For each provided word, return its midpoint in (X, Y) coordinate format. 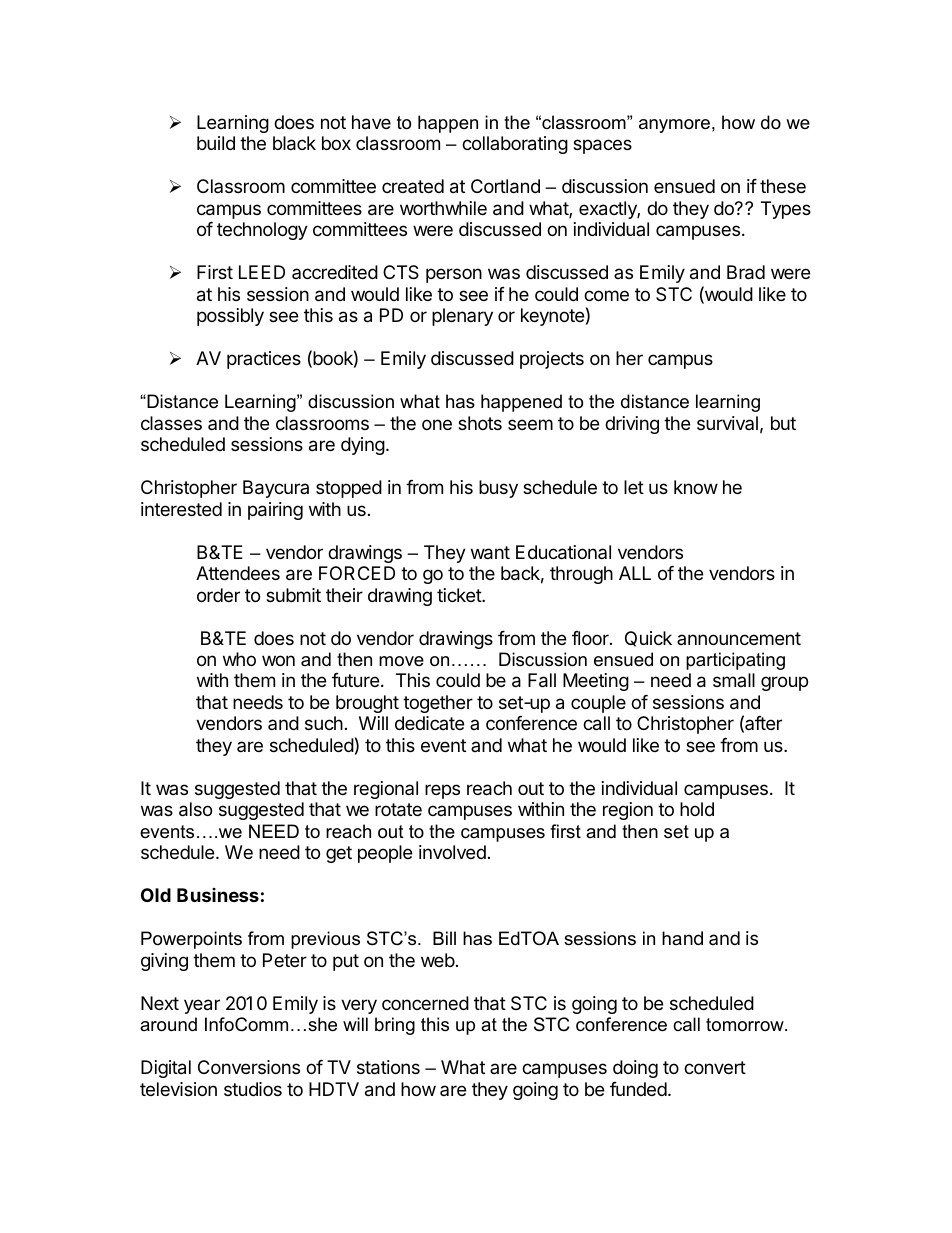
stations (388, 1067)
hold (697, 809)
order (218, 595)
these (783, 186)
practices (264, 360)
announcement (739, 638)
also (195, 809)
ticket (460, 595)
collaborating (515, 145)
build (216, 143)
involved (452, 852)
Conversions (249, 1067)
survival (727, 423)
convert (715, 1067)
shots (480, 423)
